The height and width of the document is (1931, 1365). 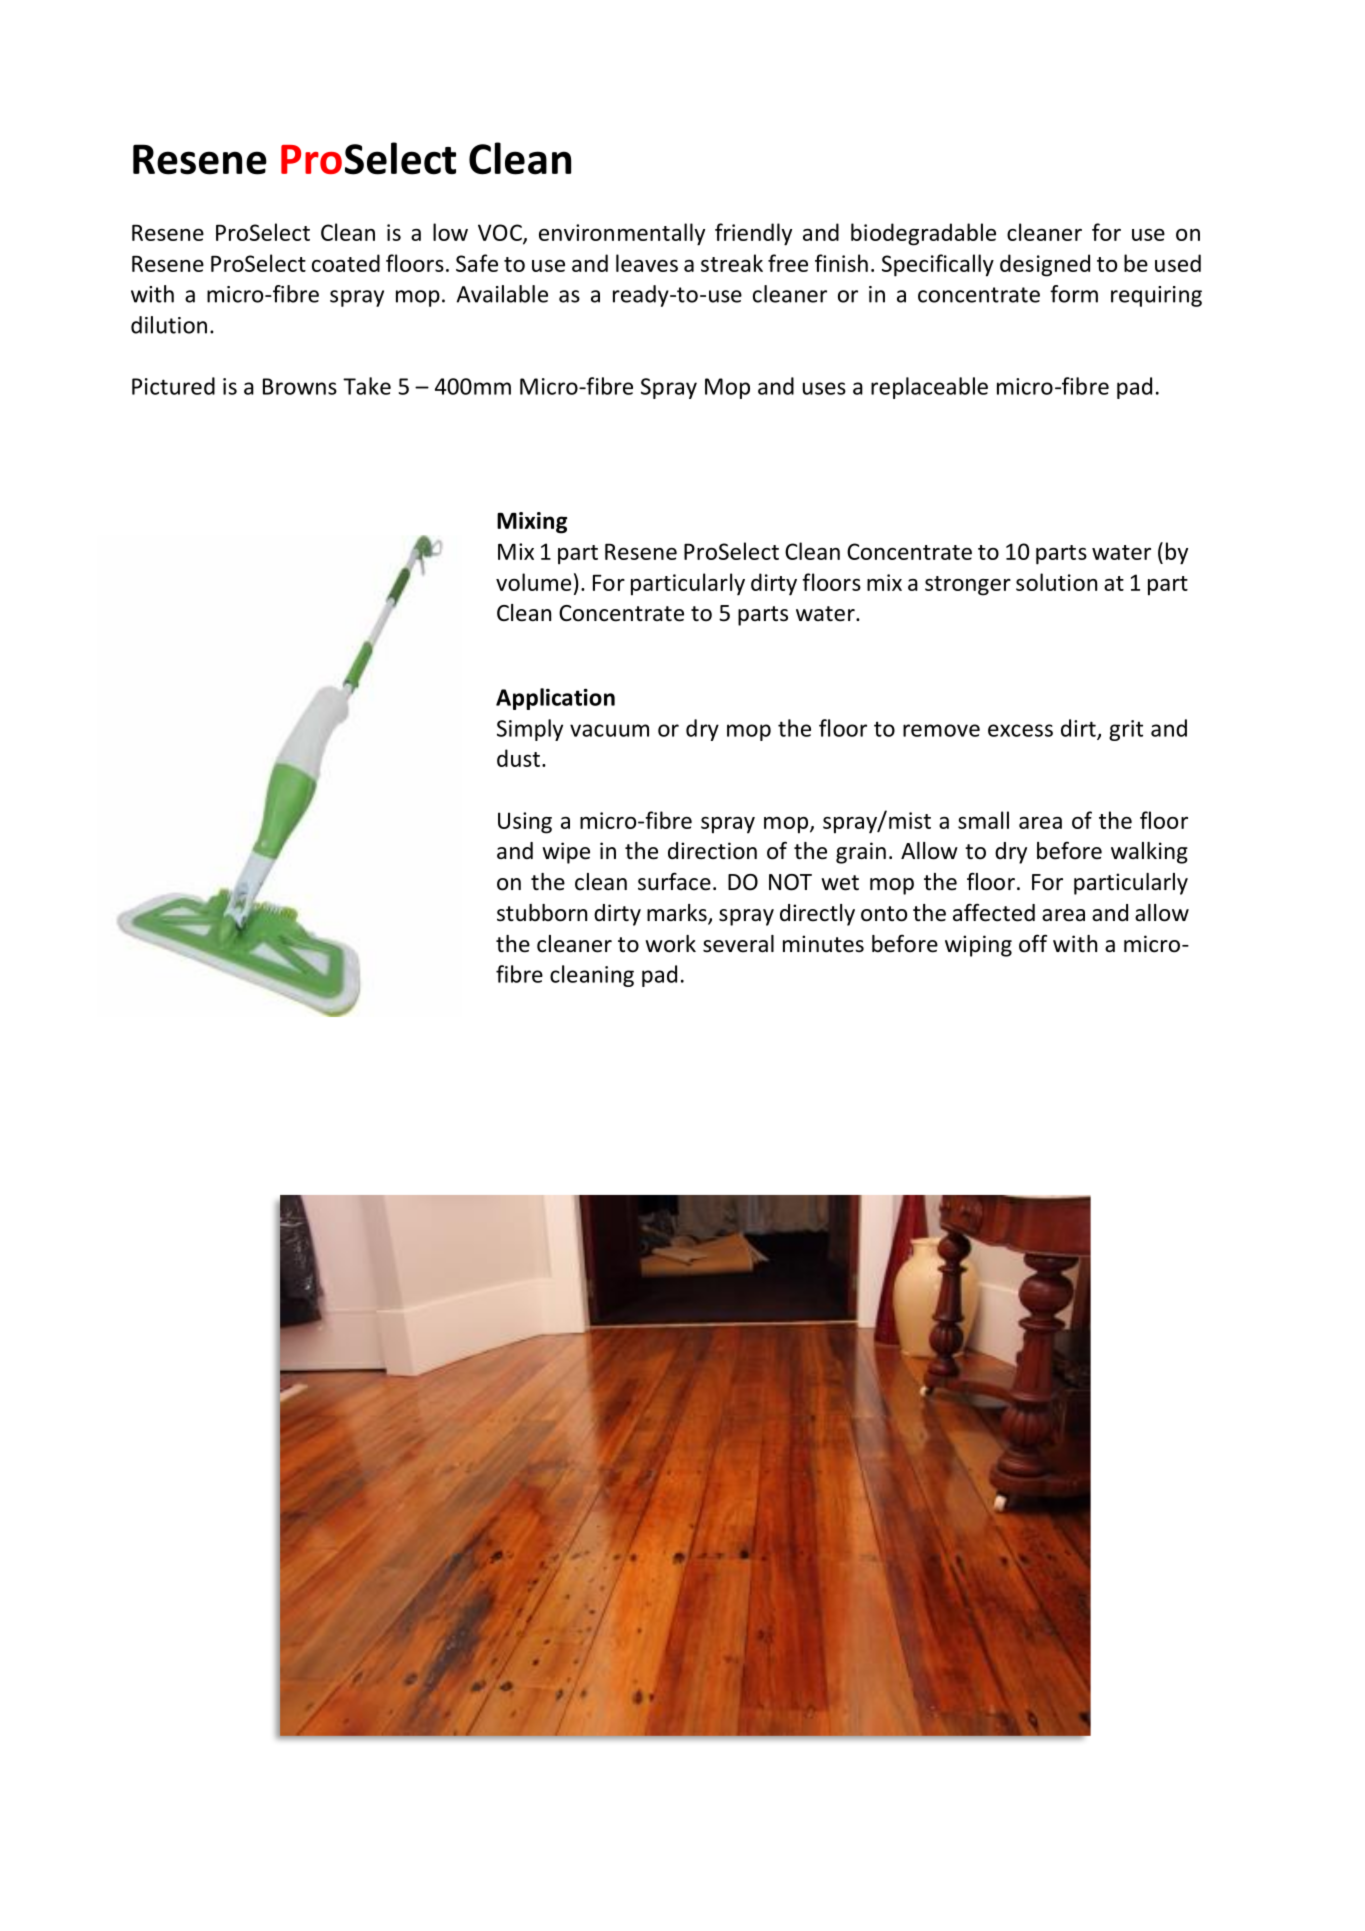 What do you see at coordinates (1033, 943) in the document?
I see `off` at bounding box center [1033, 943].
